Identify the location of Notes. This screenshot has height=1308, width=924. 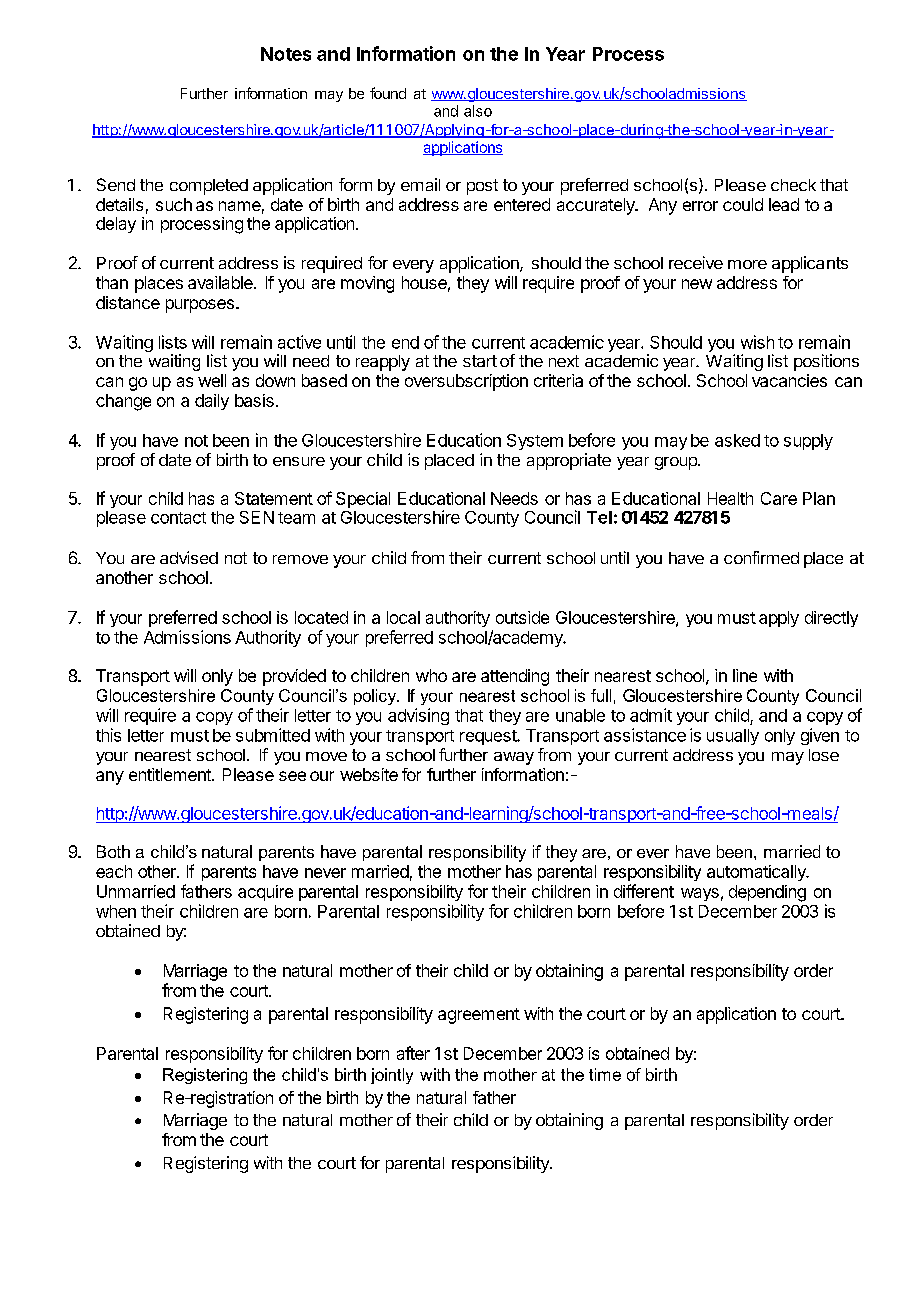
(286, 54).
